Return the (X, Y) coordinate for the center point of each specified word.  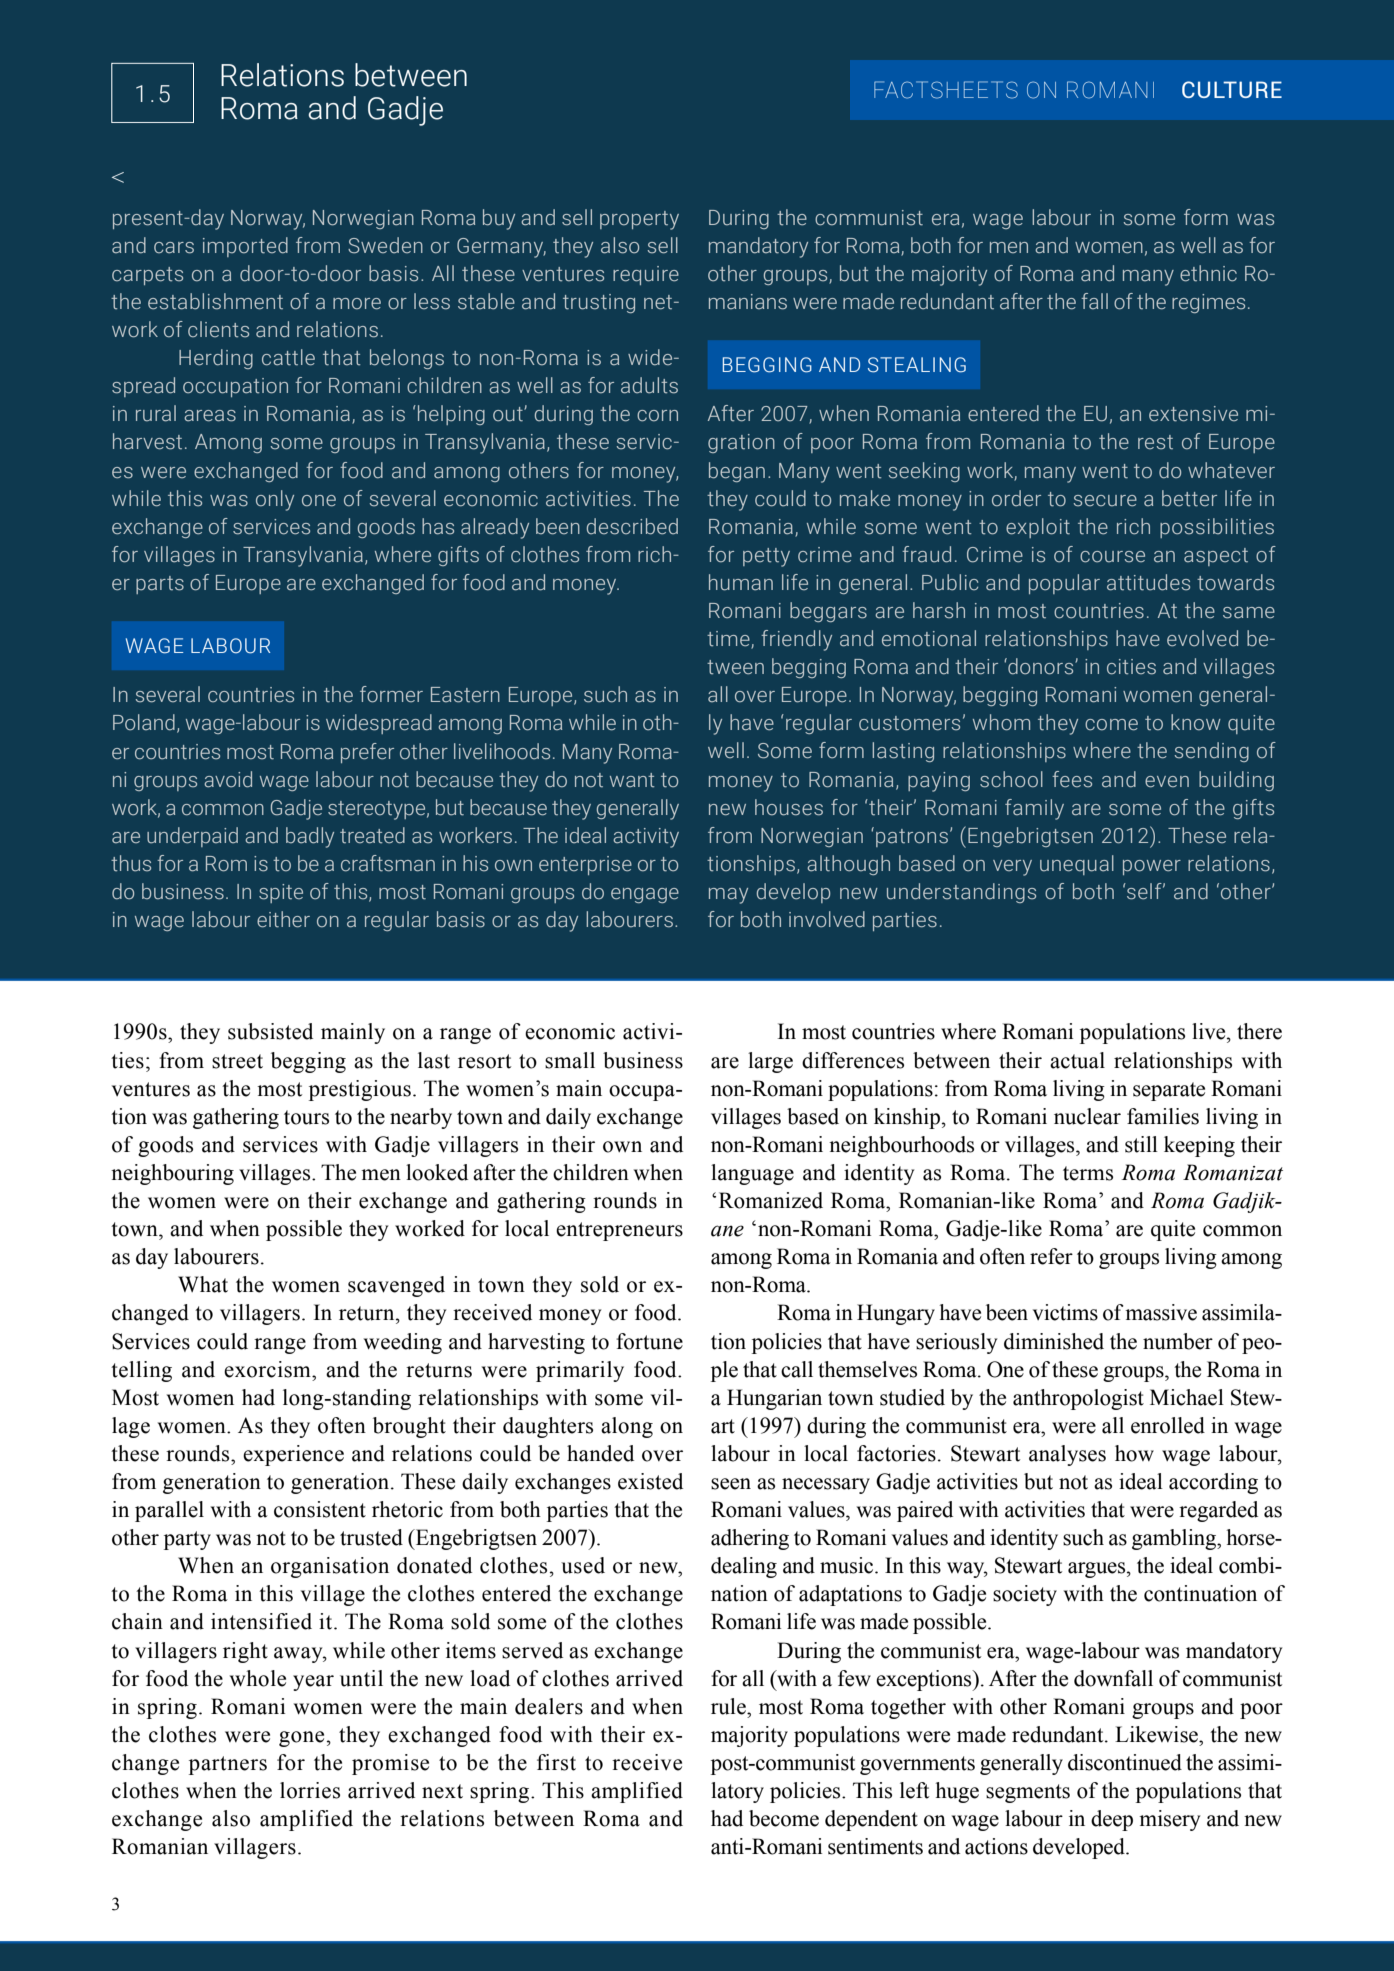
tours (306, 1117)
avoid (228, 779)
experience (293, 1455)
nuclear (1087, 1116)
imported (245, 247)
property (639, 220)
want (632, 780)
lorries (310, 1790)
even (1167, 782)
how (1134, 1453)
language (752, 1174)
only (275, 500)
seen (731, 1484)
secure (1105, 501)
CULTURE (1232, 89)
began (737, 472)
